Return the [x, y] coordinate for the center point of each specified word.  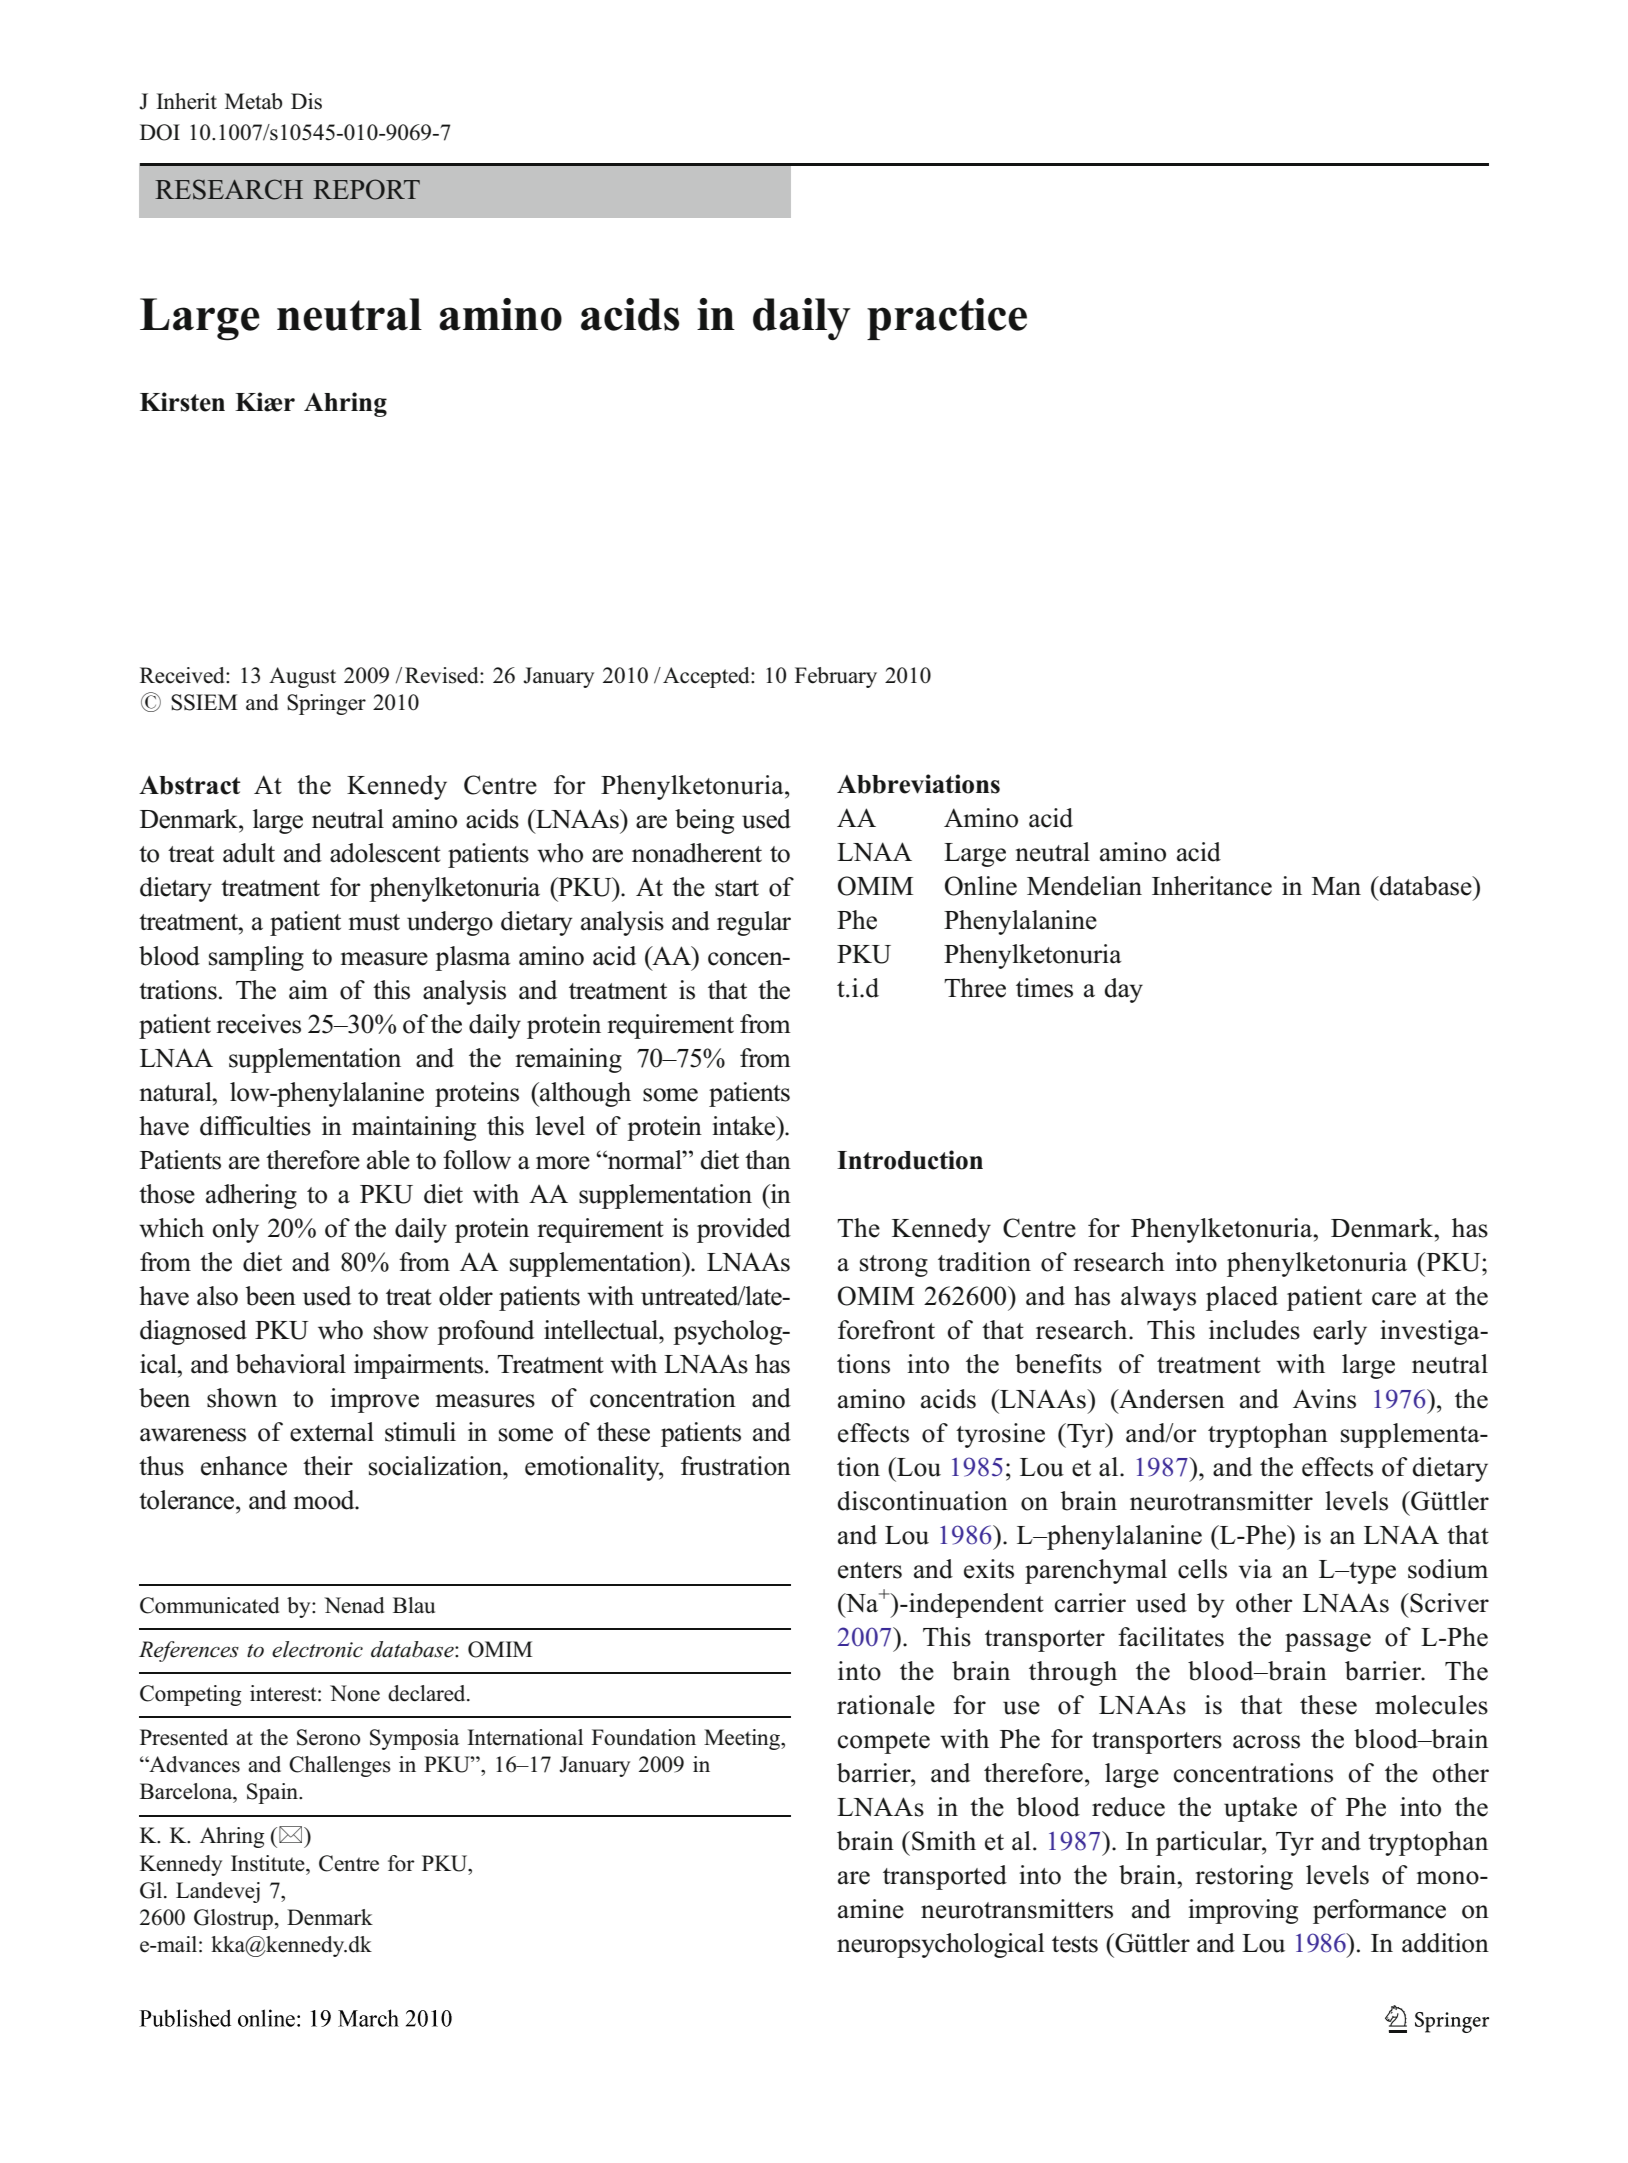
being [704, 821]
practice [947, 319]
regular [754, 923]
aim [308, 989]
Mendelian [1084, 886]
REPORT [366, 189]
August [302, 677]
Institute [269, 1863]
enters [870, 1570]
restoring [1244, 1877]
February [836, 677]
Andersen [1171, 1399]
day [1123, 990]
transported [945, 1877]
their [328, 1466]
